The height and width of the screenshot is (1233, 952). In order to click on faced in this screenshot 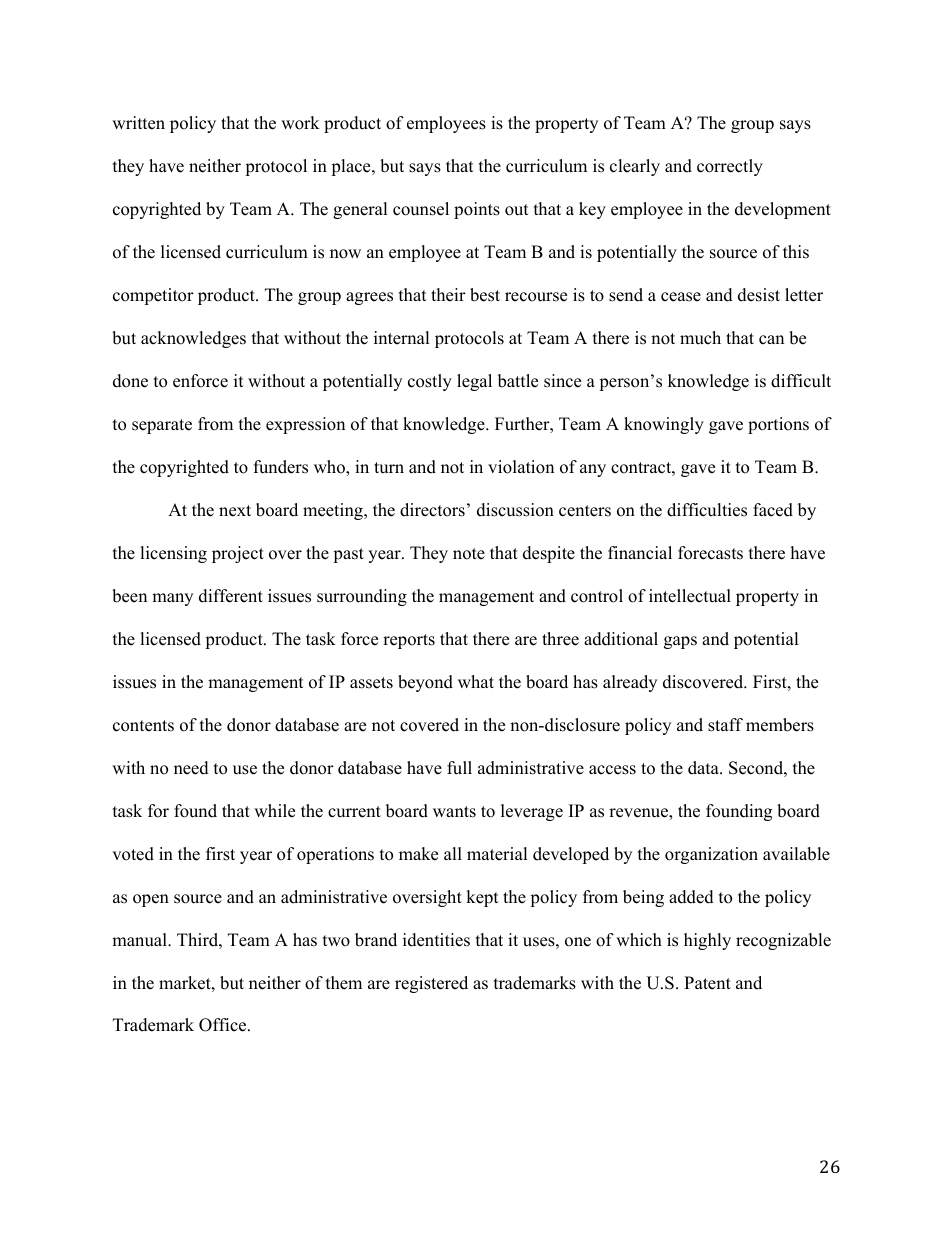, I will do `click(773, 510)`.
